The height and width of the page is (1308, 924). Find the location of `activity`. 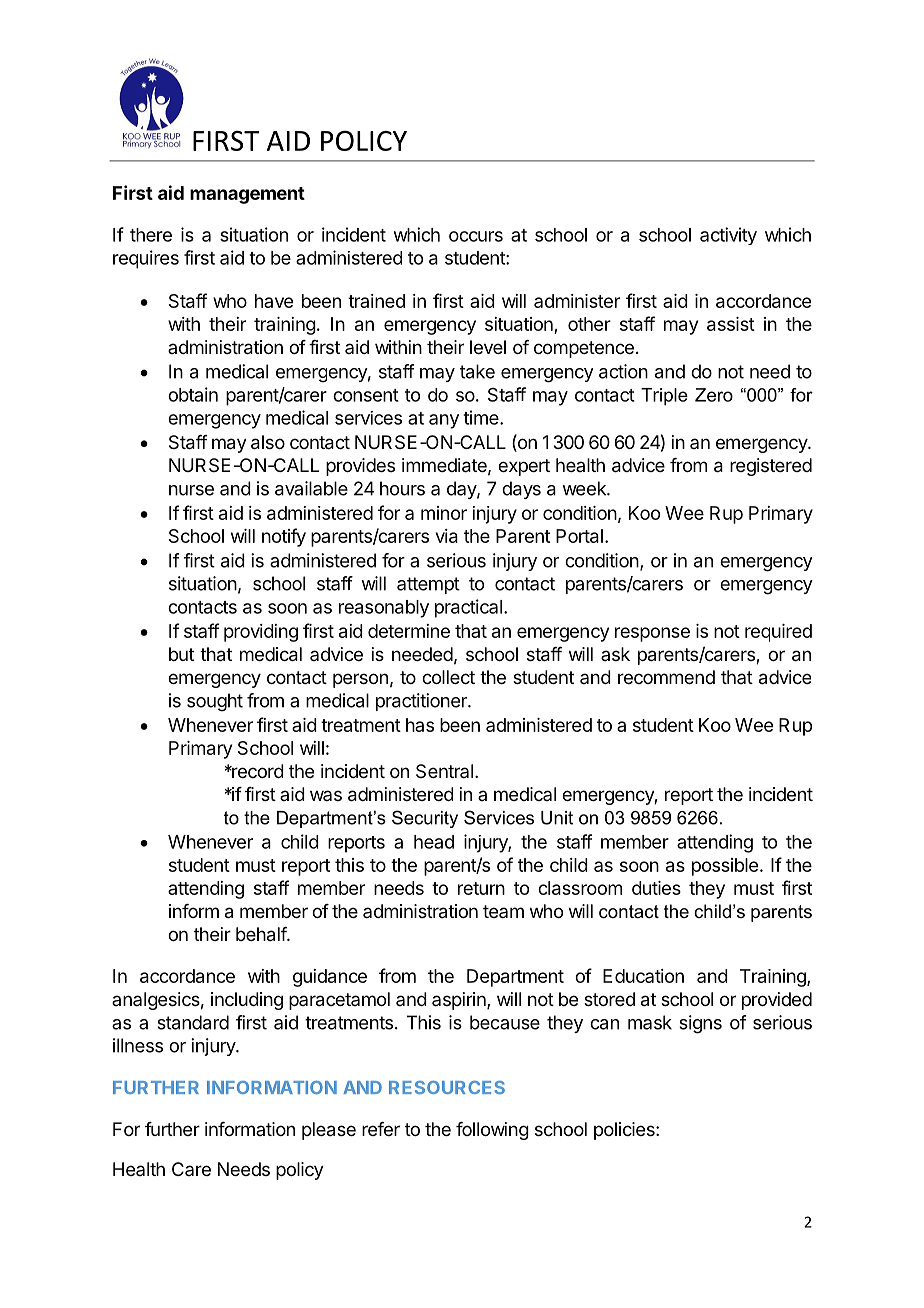

activity is located at coordinates (728, 236).
